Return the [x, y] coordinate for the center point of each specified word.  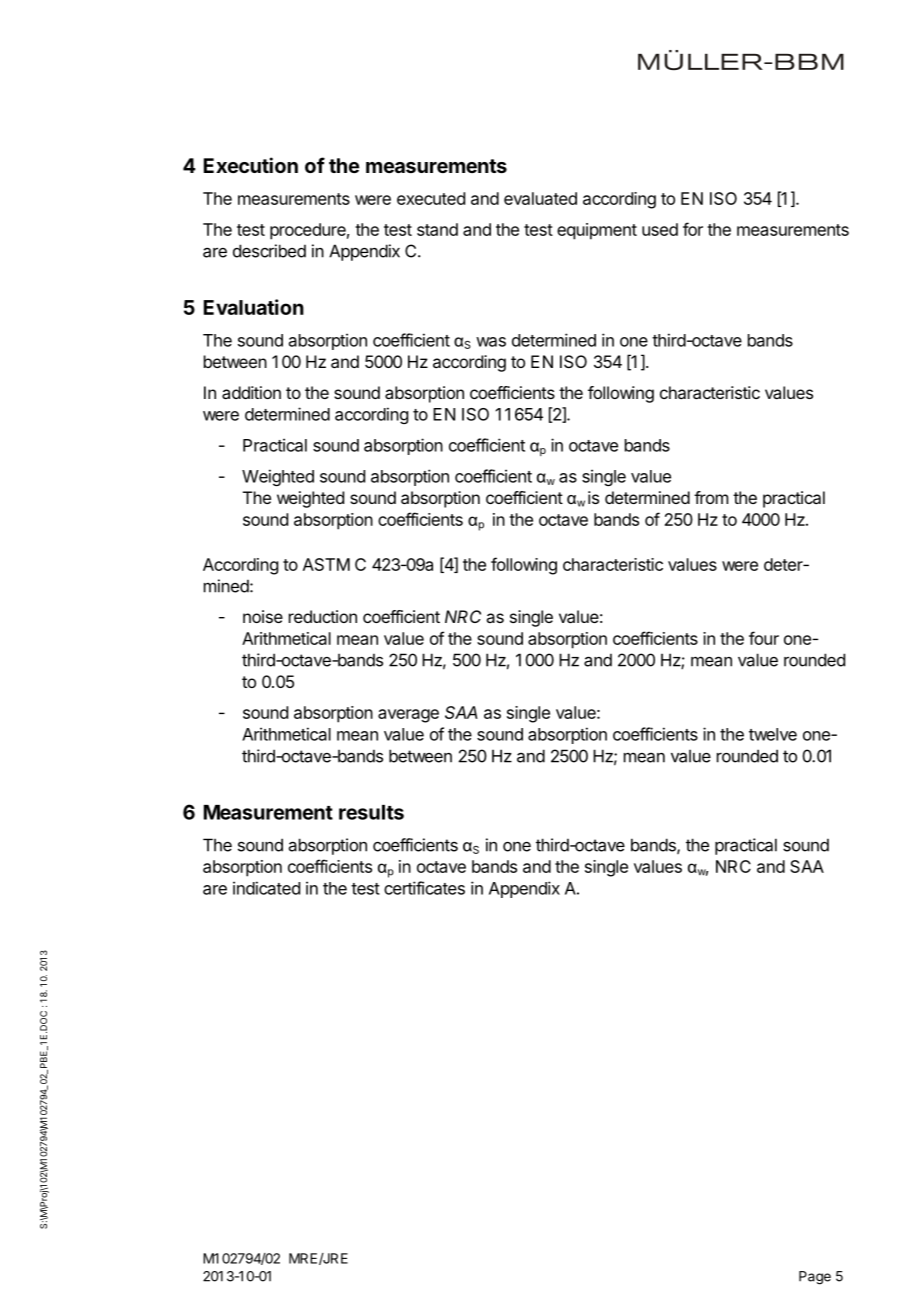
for [693, 229]
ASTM [326, 564]
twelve [773, 734]
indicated [266, 888]
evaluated [540, 198]
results [371, 812]
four [764, 638]
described [269, 251]
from [711, 497]
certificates [424, 888]
